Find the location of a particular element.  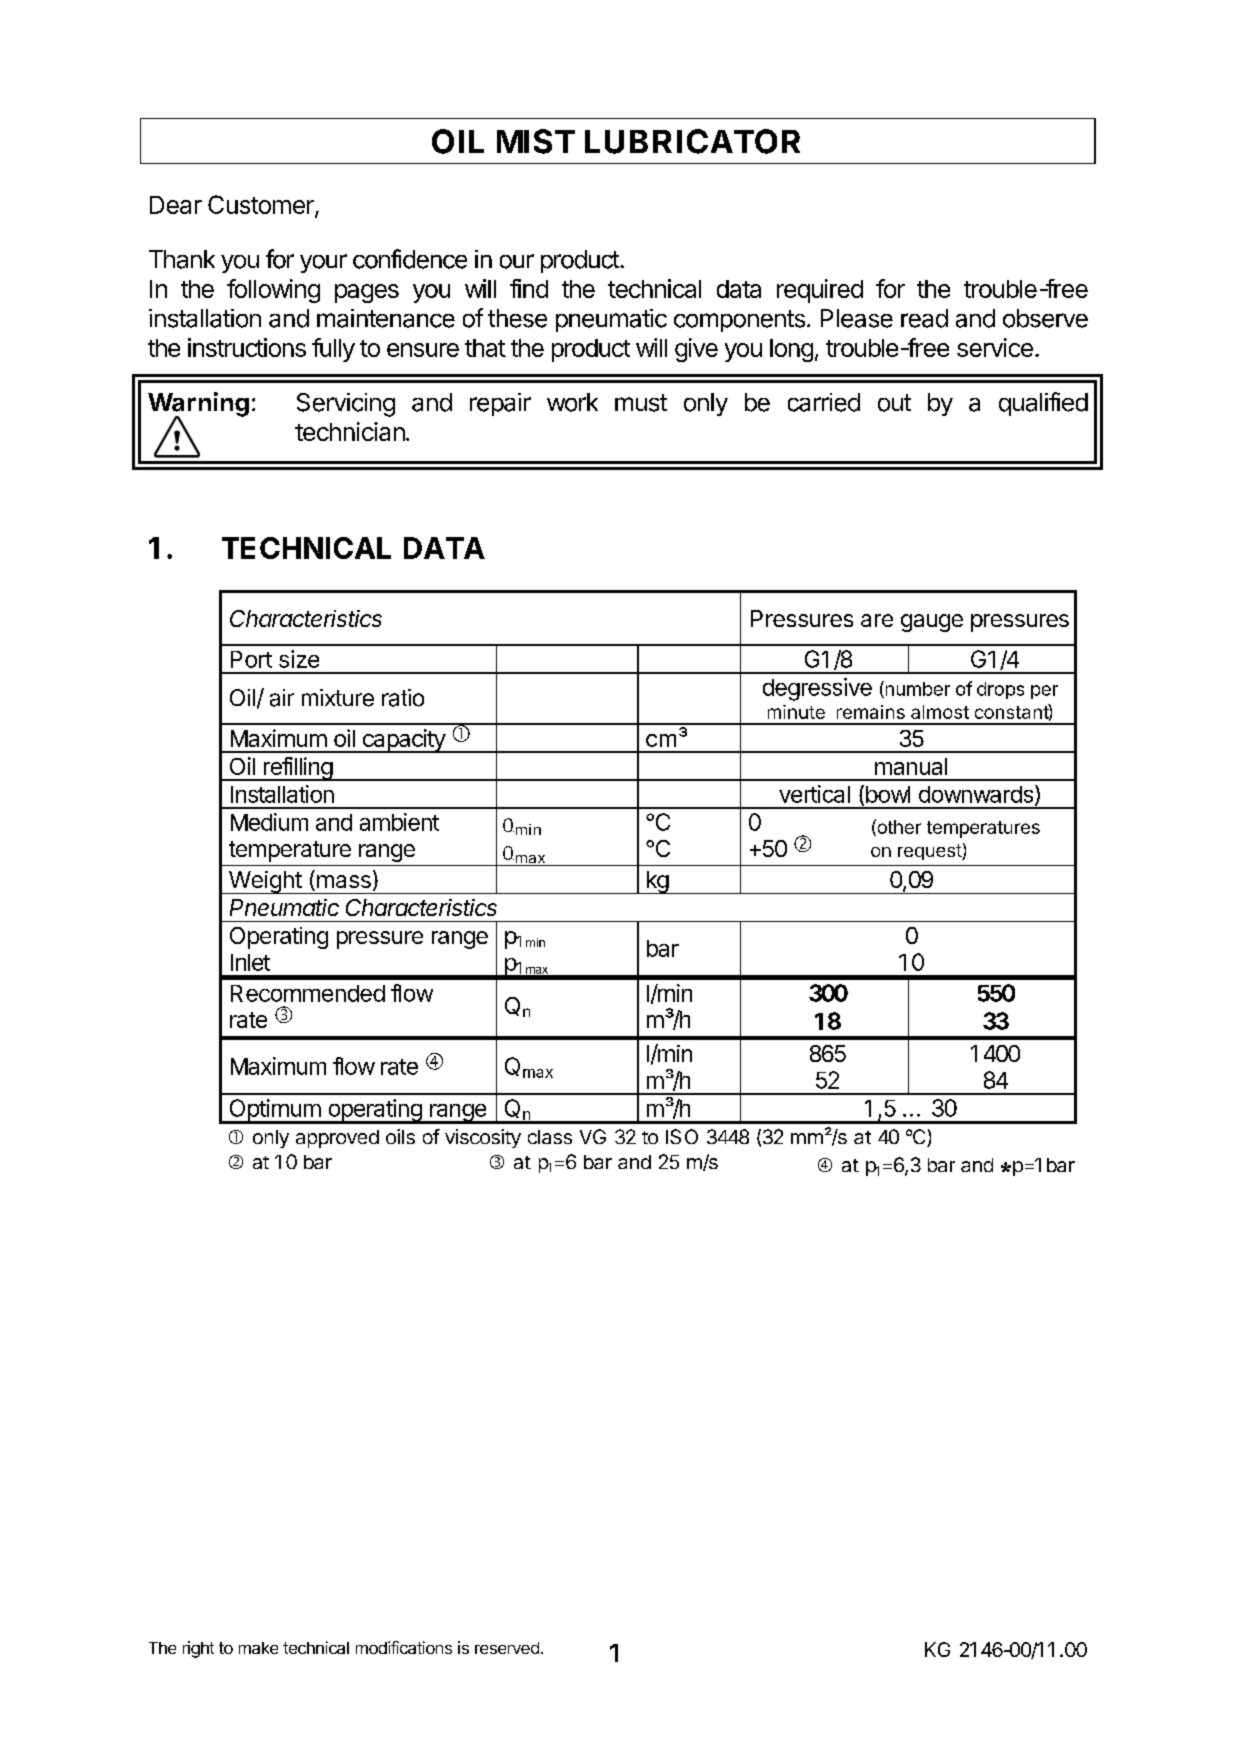

Optimum is located at coordinates (274, 1111).
